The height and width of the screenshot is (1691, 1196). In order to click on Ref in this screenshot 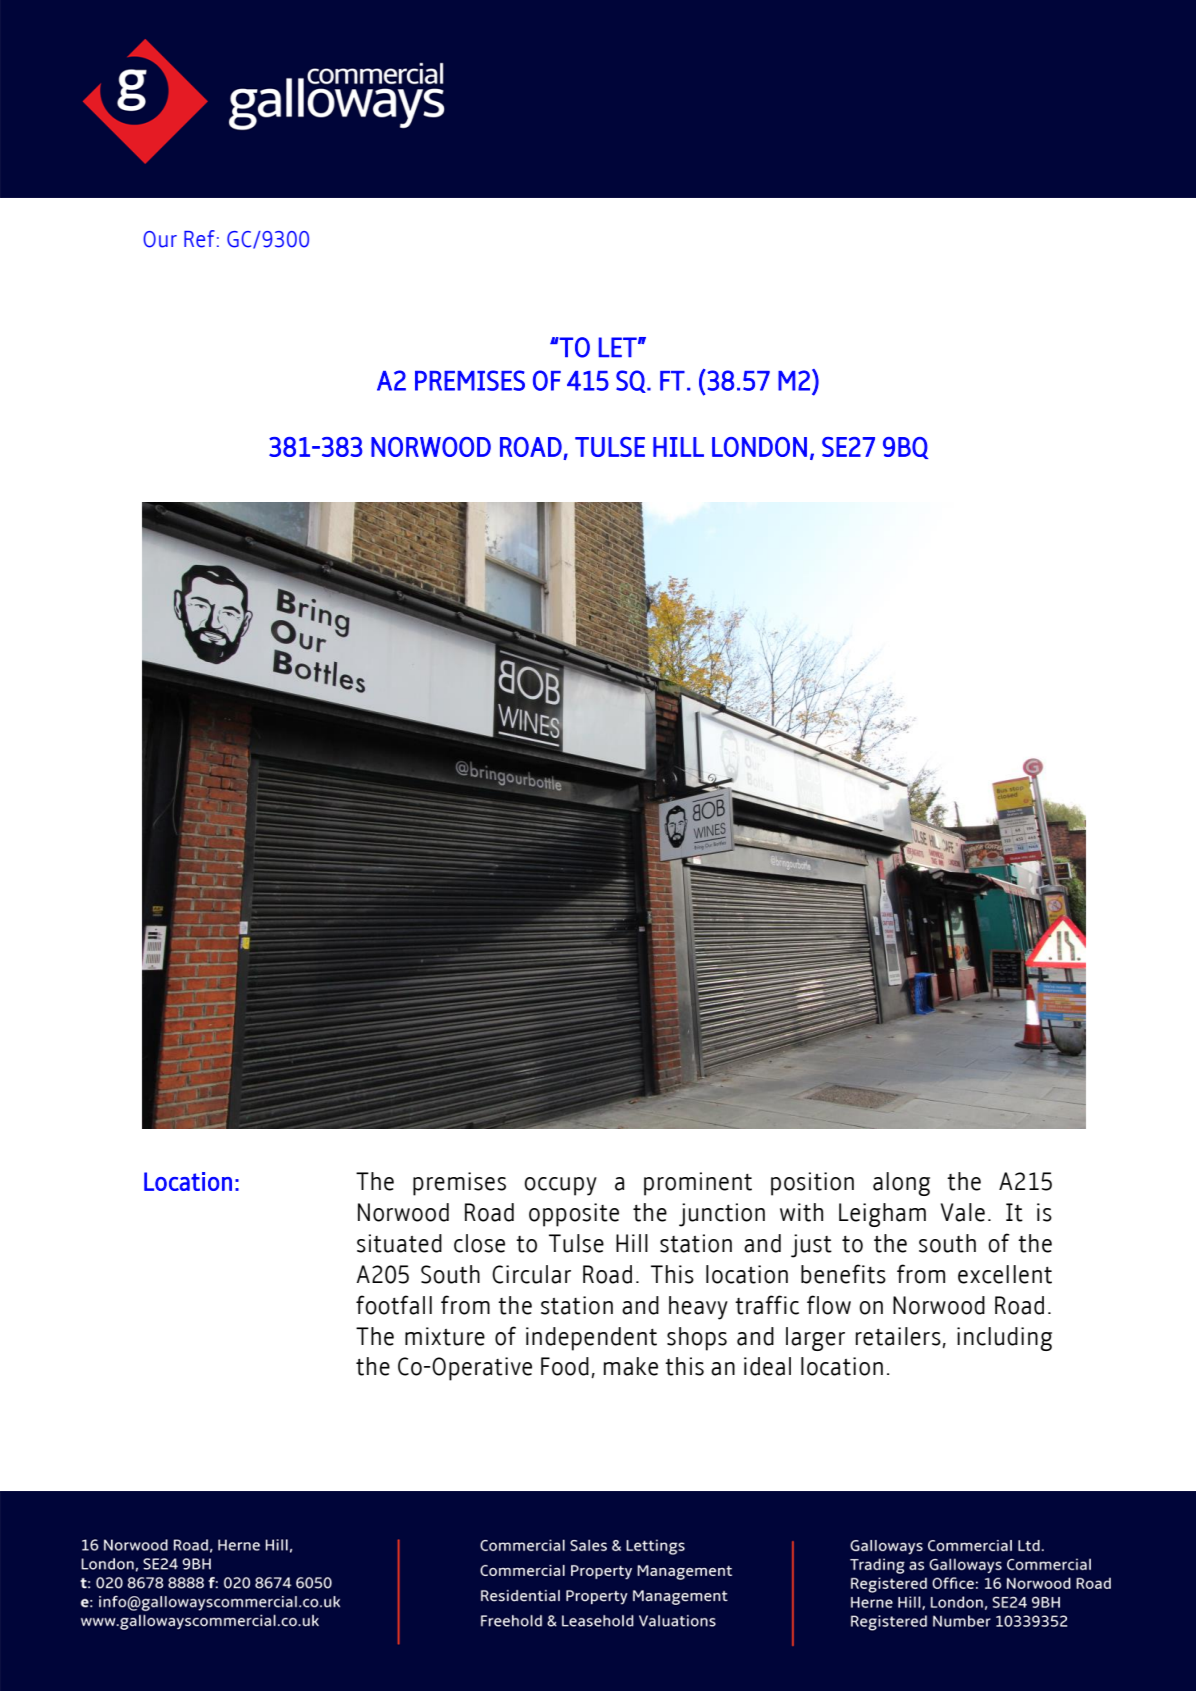, I will do `click(199, 239)`.
